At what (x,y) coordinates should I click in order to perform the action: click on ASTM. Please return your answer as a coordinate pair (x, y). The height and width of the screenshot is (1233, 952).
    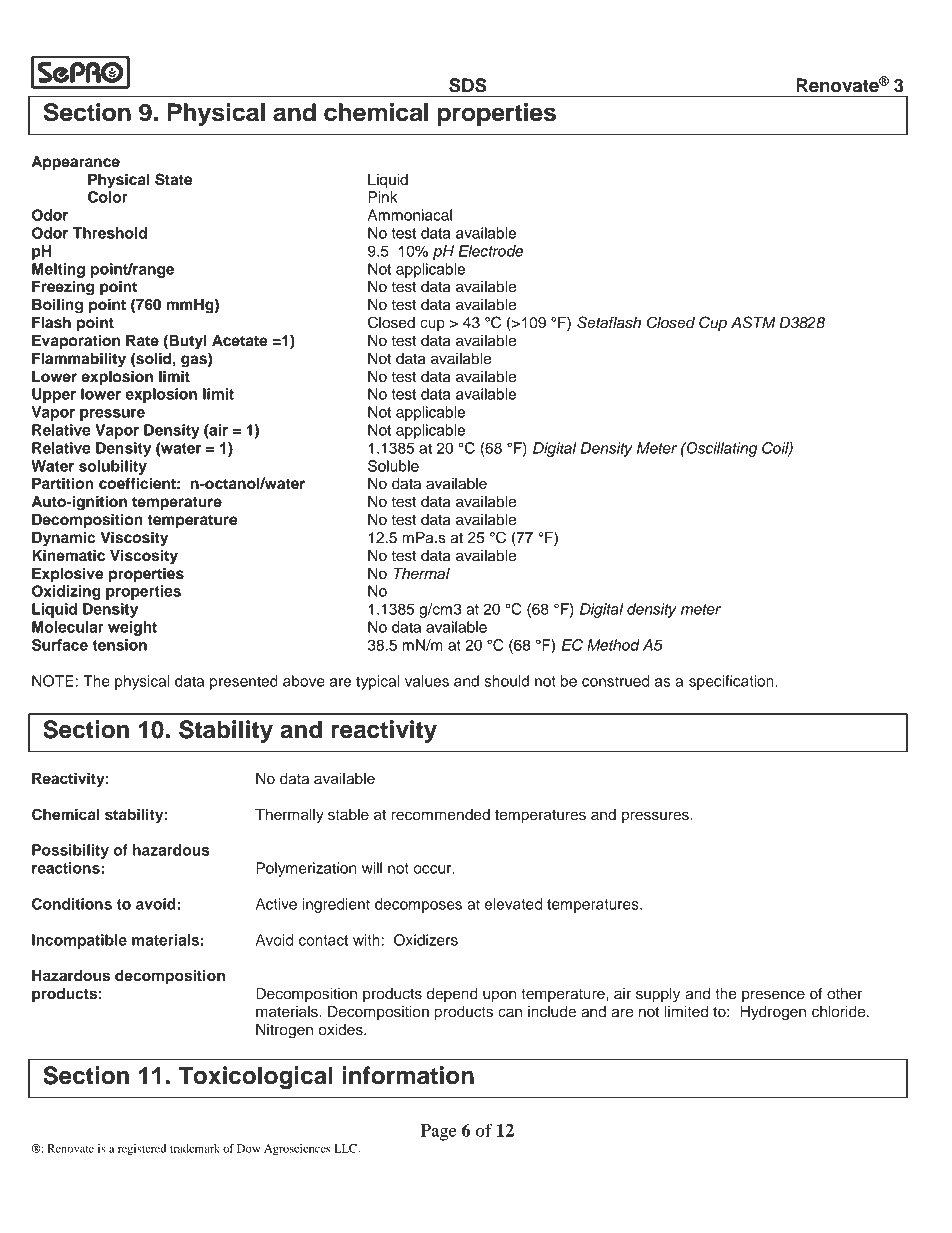
    Looking at the image, I should click on (753, 322).
